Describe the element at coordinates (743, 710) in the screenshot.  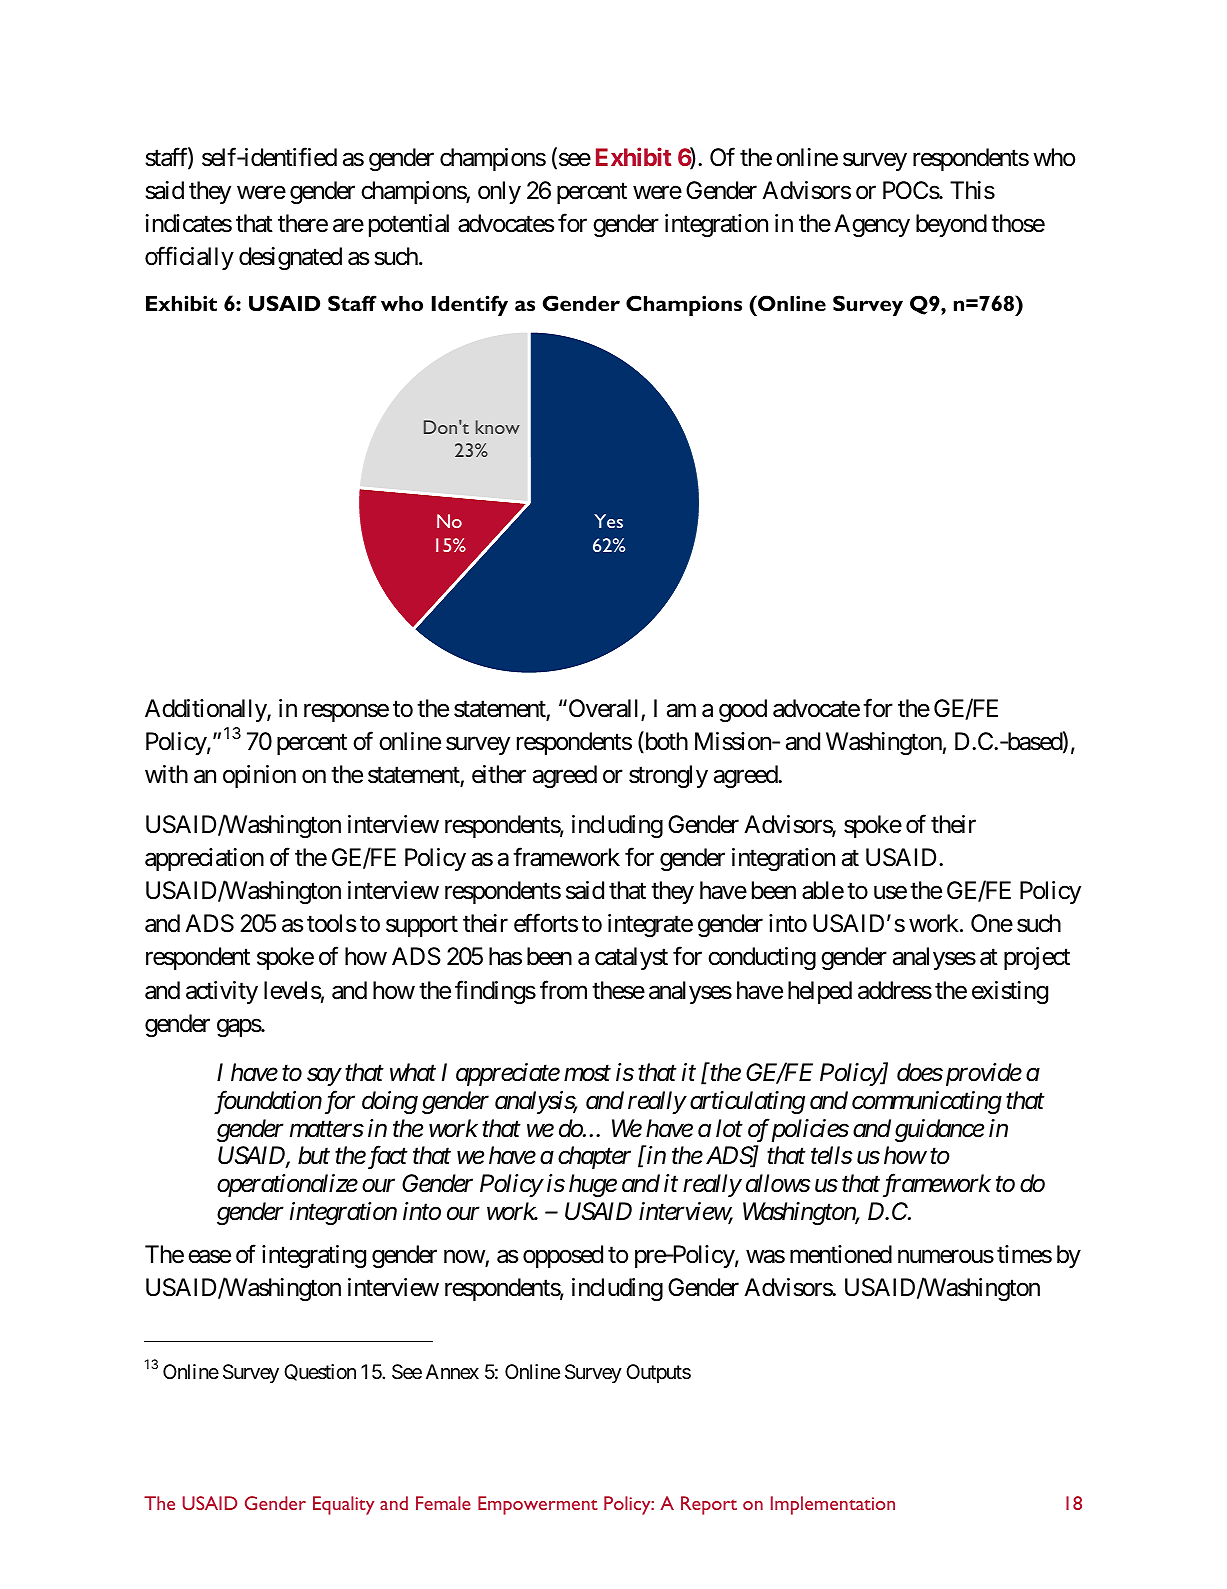
I see `good` at that location.
